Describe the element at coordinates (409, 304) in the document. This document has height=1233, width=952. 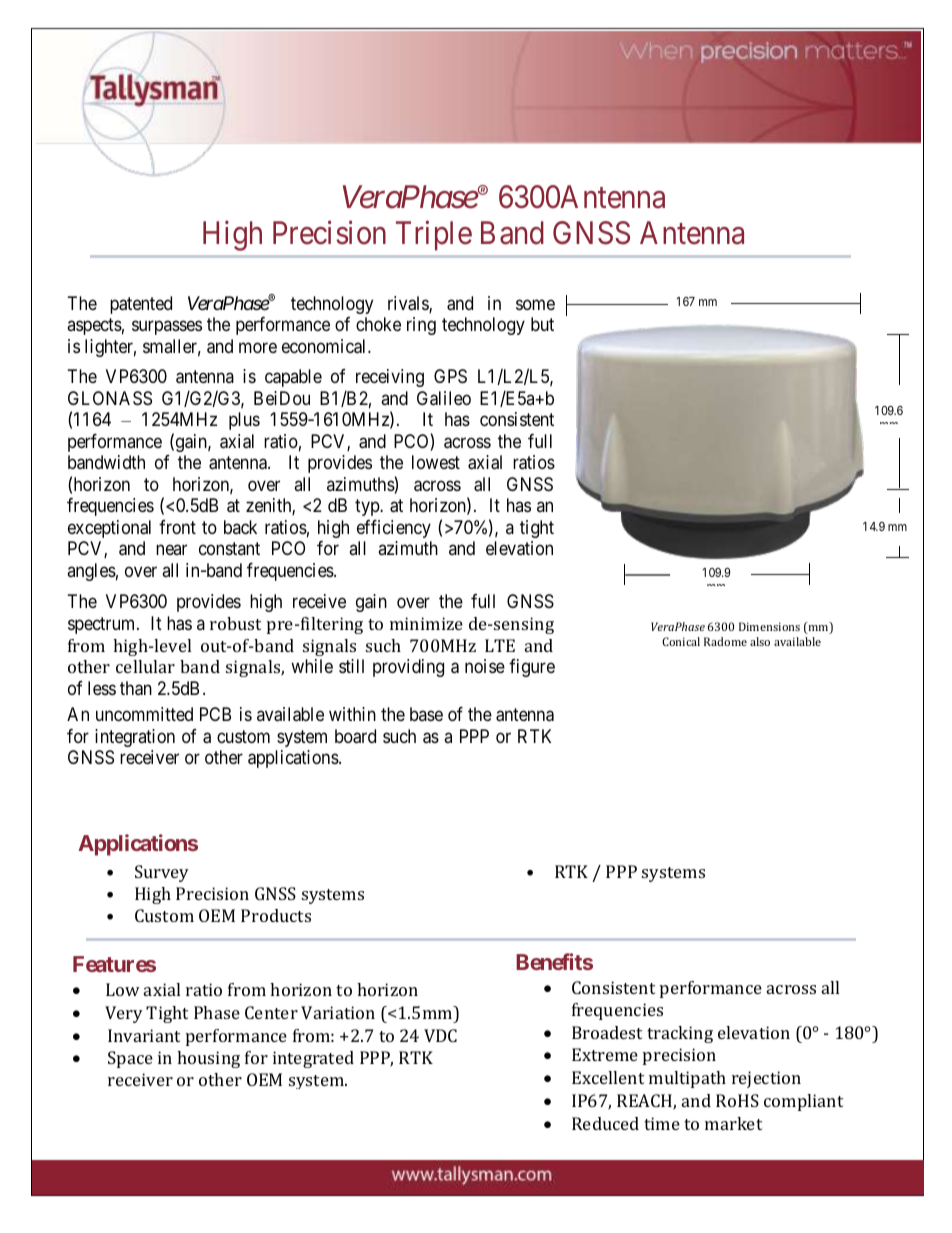
I see `rivals` at that location.
